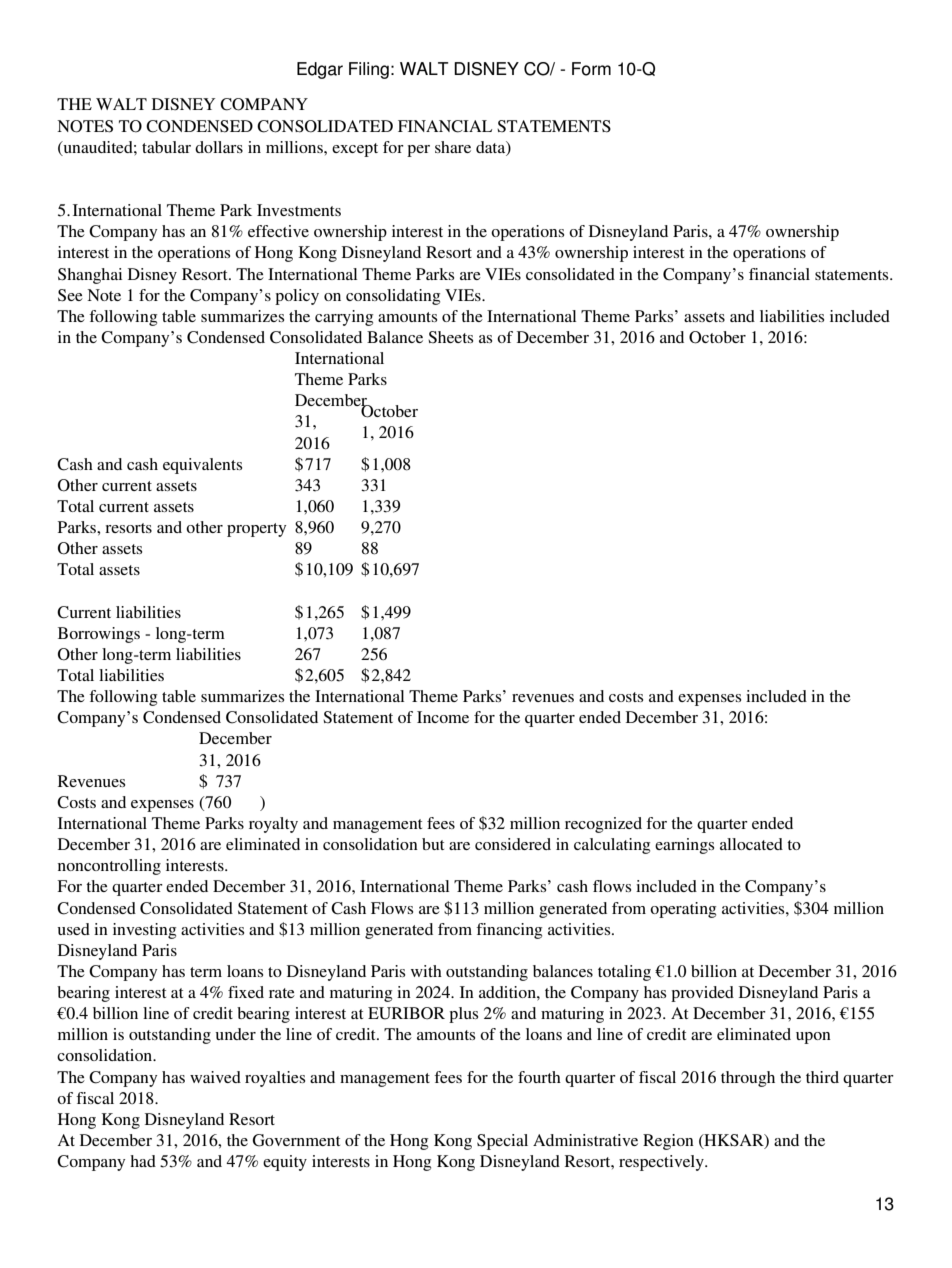  What do you see at coordinates (683, 910) in the page?
I see `operating` at bounding box center [683, 910].
